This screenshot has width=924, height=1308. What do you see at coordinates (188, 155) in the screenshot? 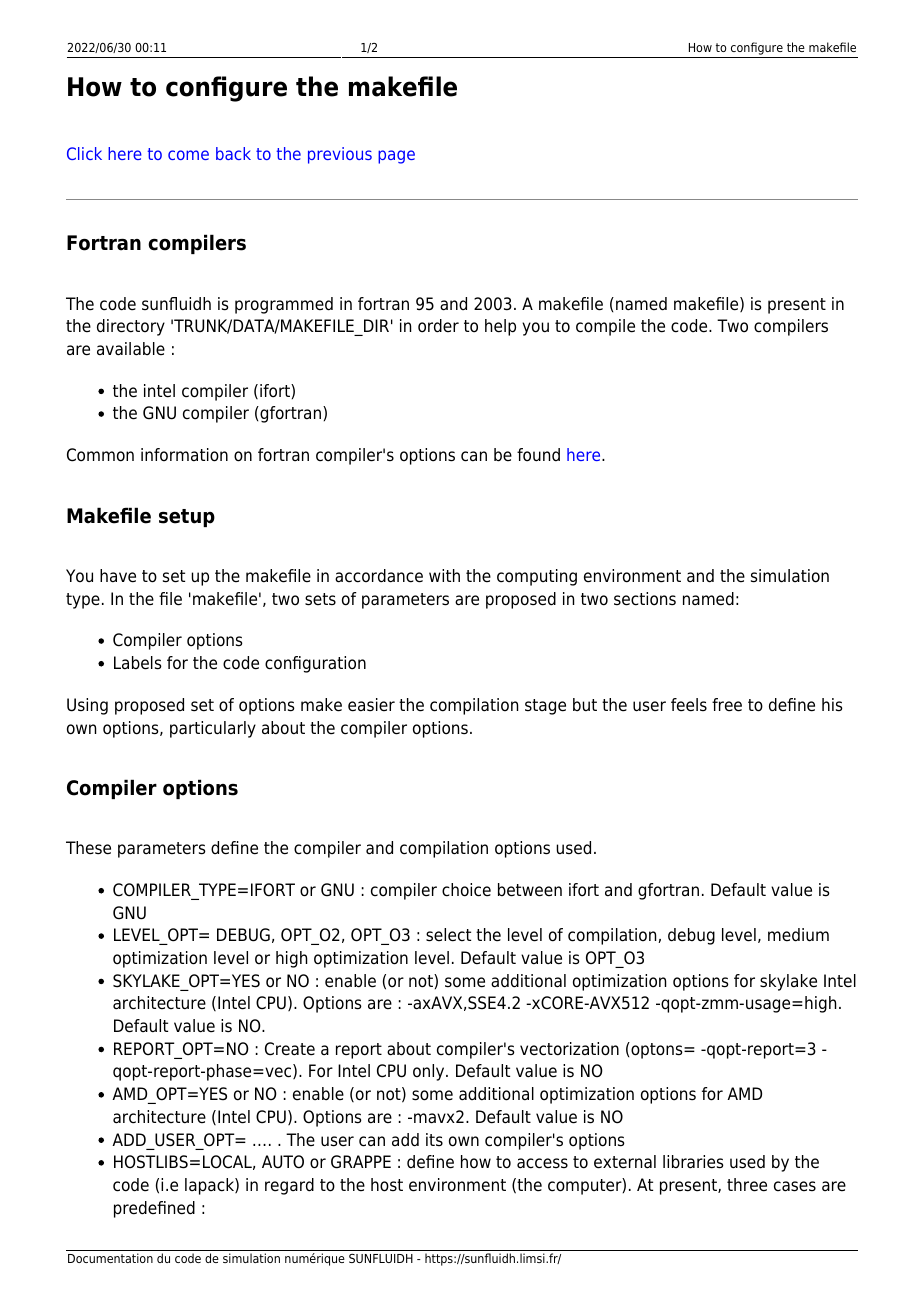
I see `come` at bounding box center [188, 155].
